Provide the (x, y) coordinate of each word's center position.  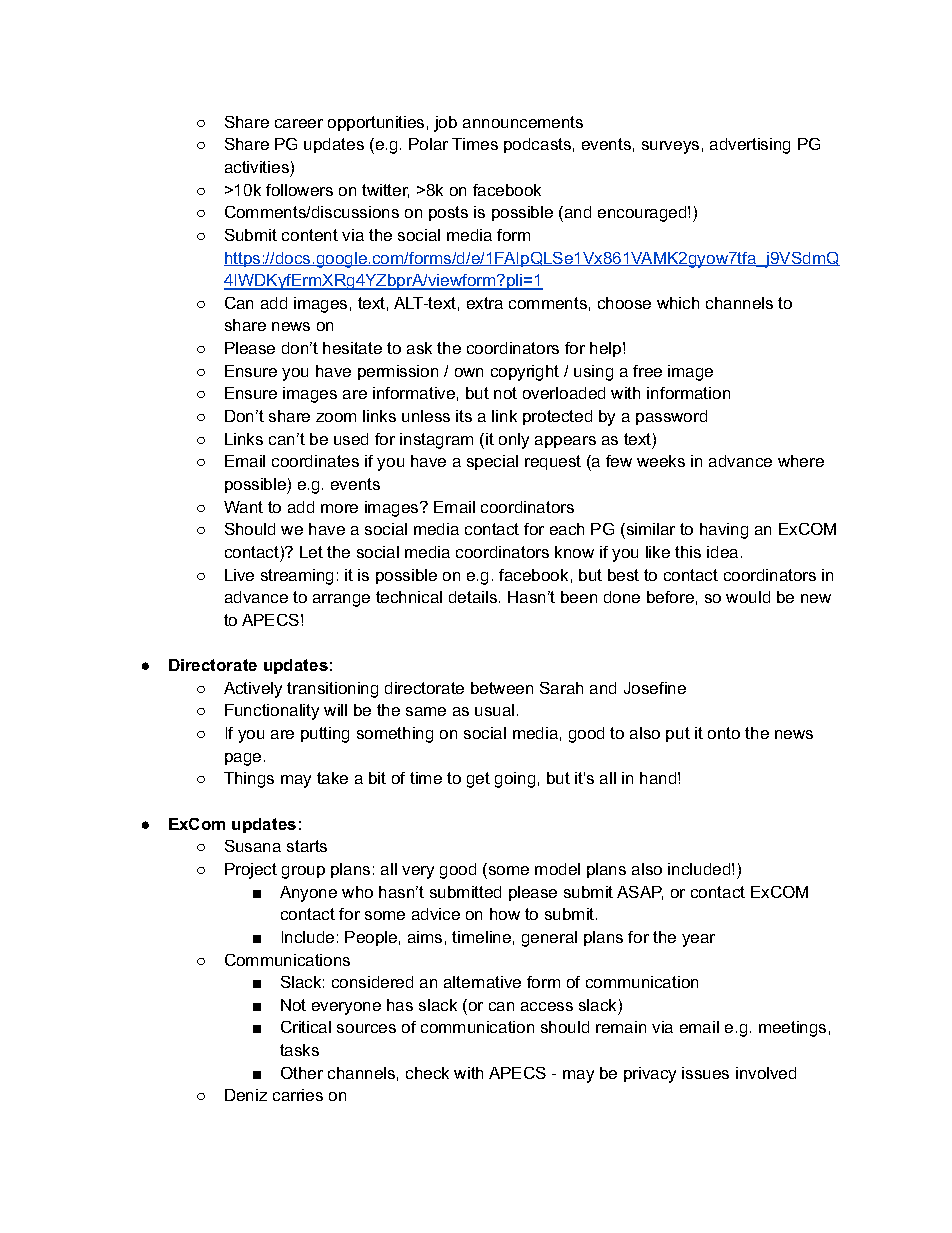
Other (302, 1073)
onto (724, 733)
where (801, 461)
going (515, 780)
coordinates (315, 461)
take (332, 778)
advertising (750, 146)
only (514, 441)
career (299, 123)
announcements (523, 122)
